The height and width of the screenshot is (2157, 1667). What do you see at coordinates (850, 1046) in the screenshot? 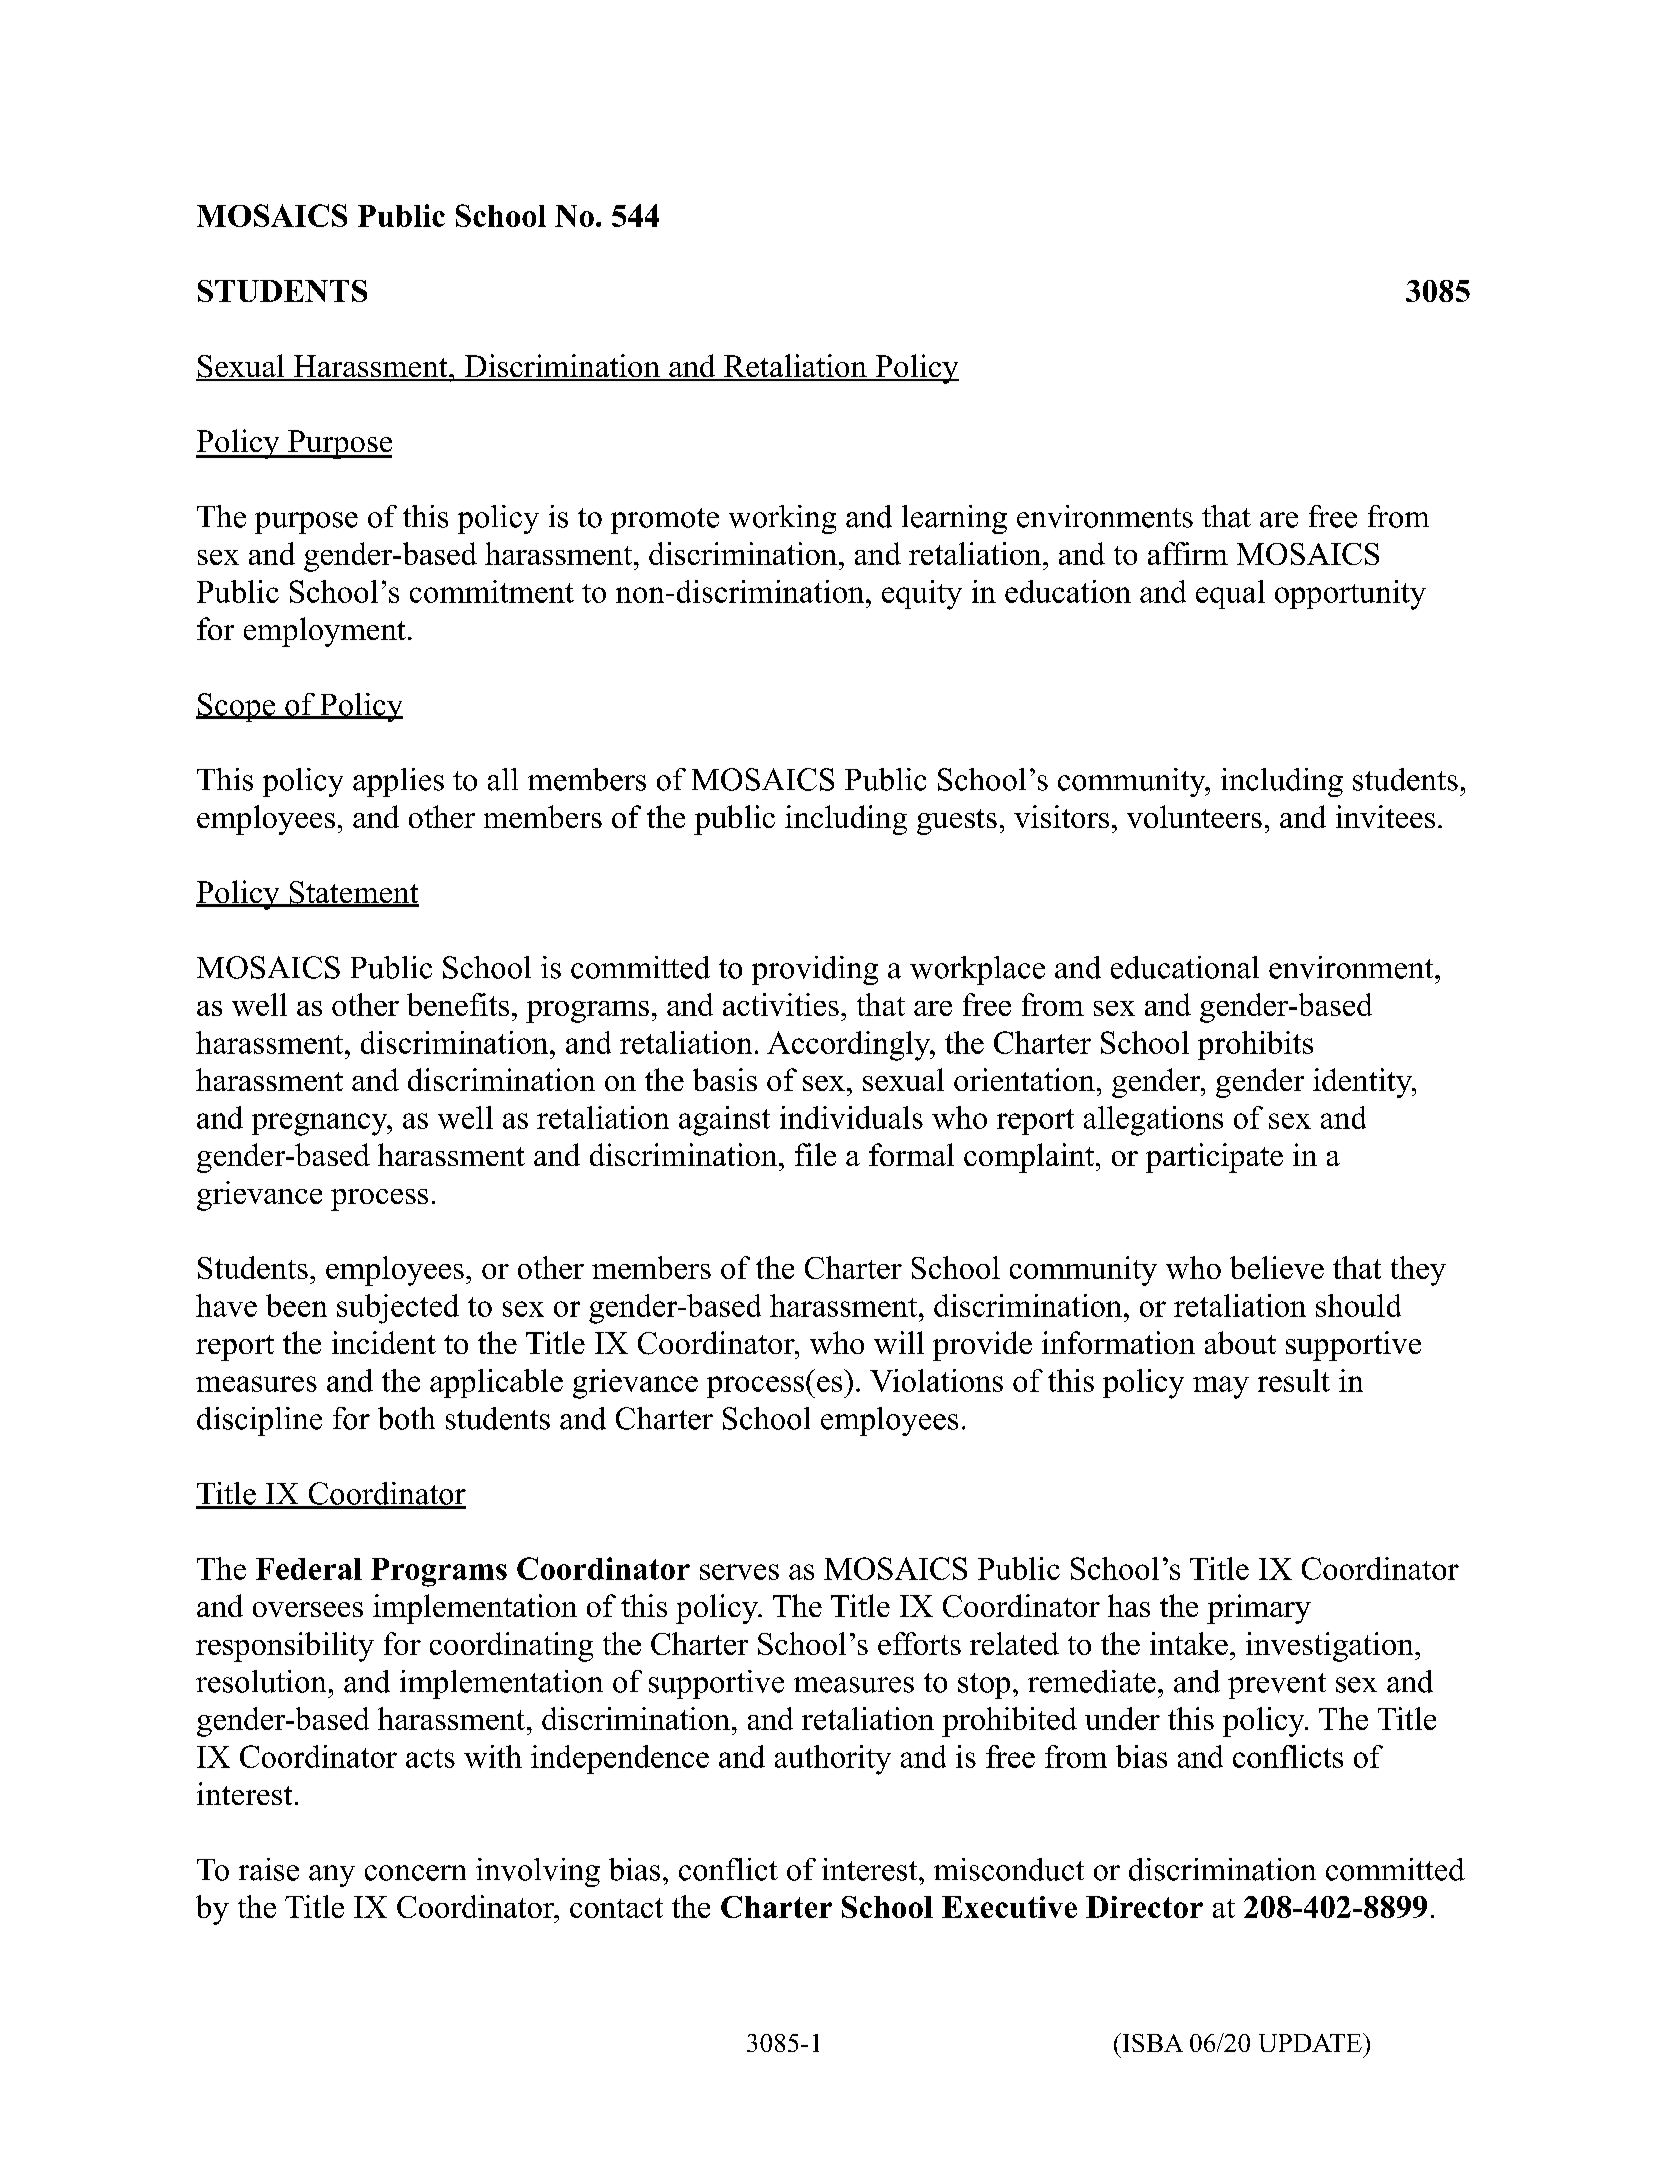
I see `Accordingly` at bounding box center [850, 1046].
